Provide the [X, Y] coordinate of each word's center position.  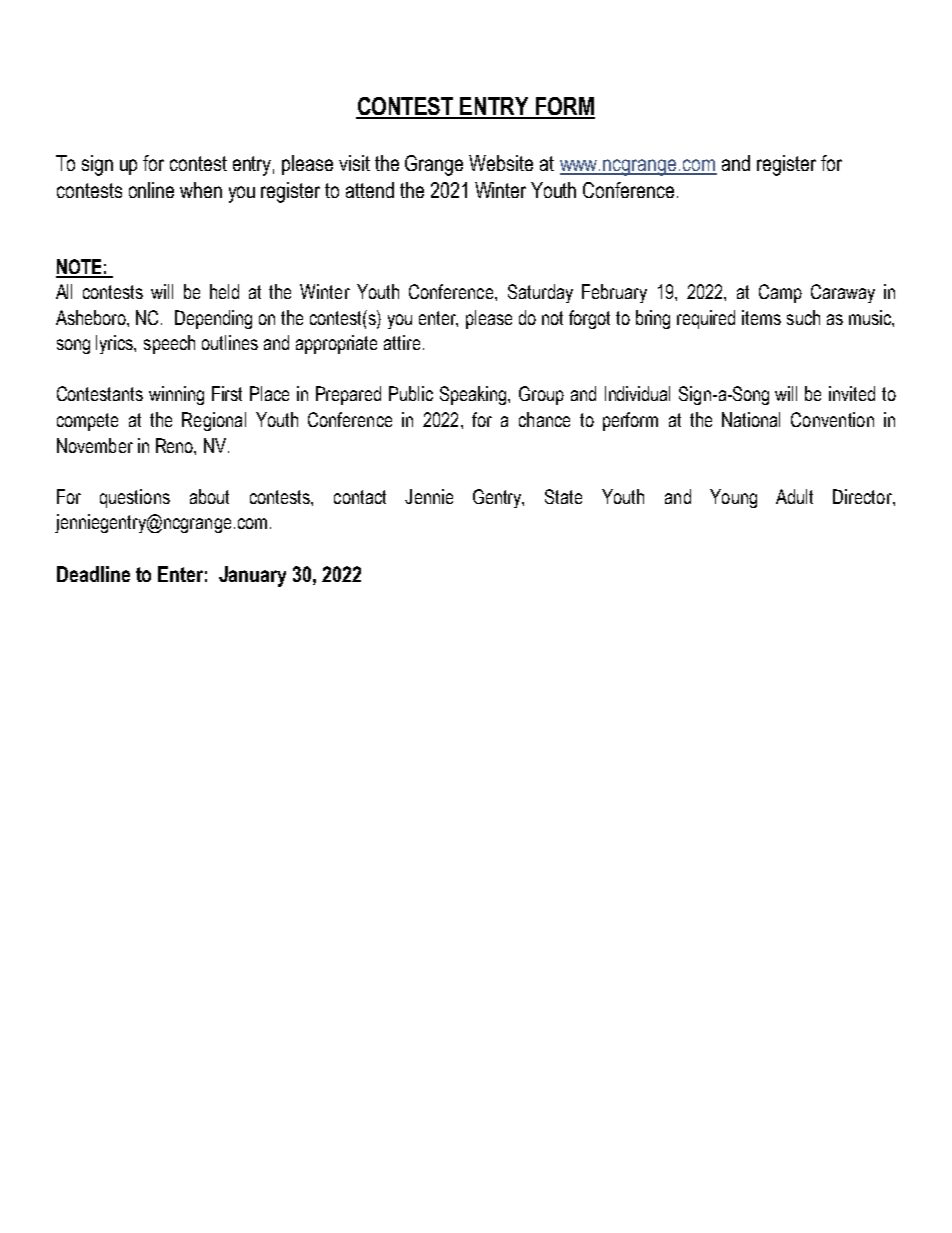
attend [370, 190]
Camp [780, 293]
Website [501, 163]
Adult [794, 496]
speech [169, 344]
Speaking [474, 395]
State [563, 496]
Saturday [540, 293]
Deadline [93, 574]
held [224, 291]
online [151, 190]
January [252, 576]
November [95, 445]
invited [852, 393]
